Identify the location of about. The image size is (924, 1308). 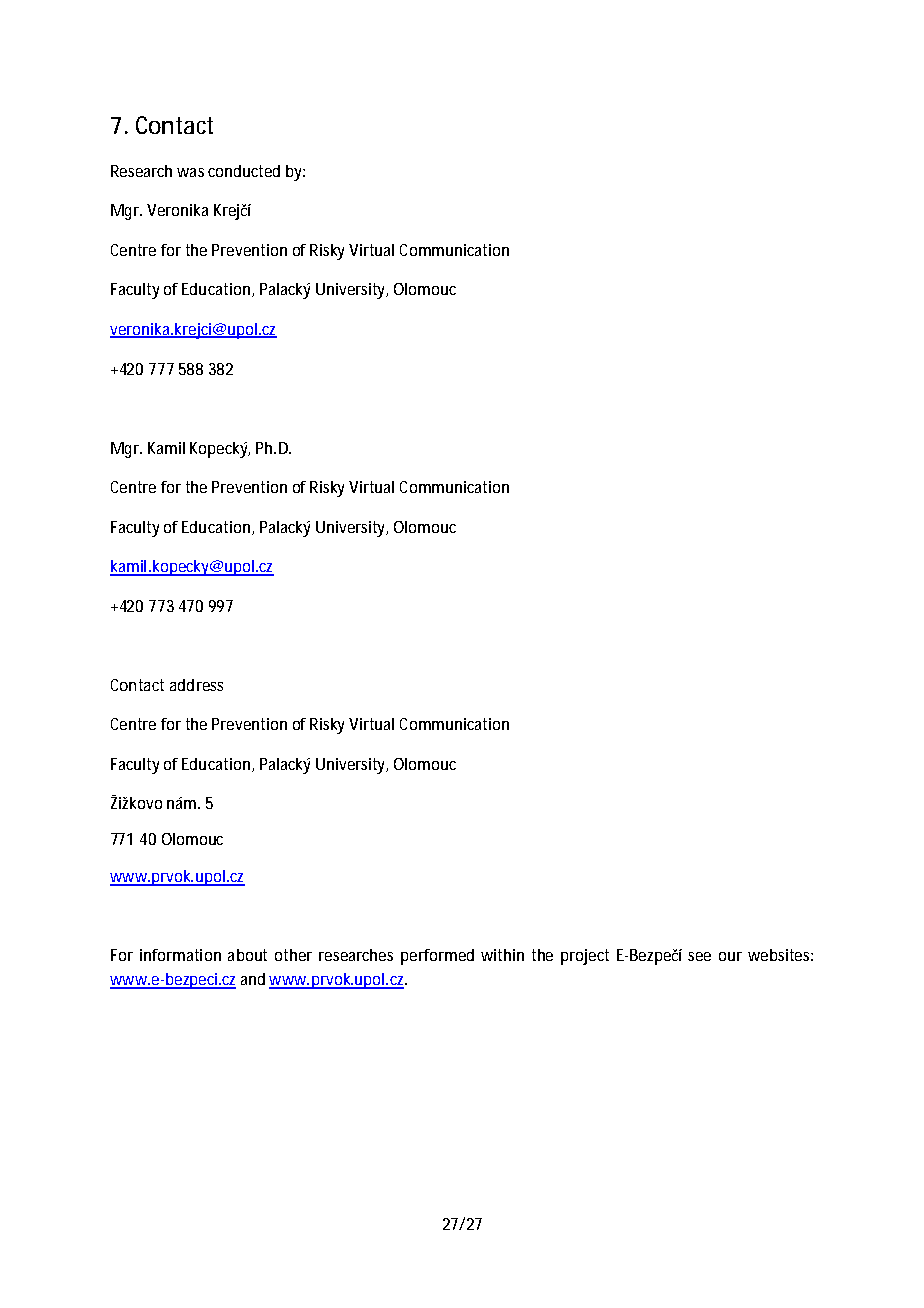
(247, 955).
